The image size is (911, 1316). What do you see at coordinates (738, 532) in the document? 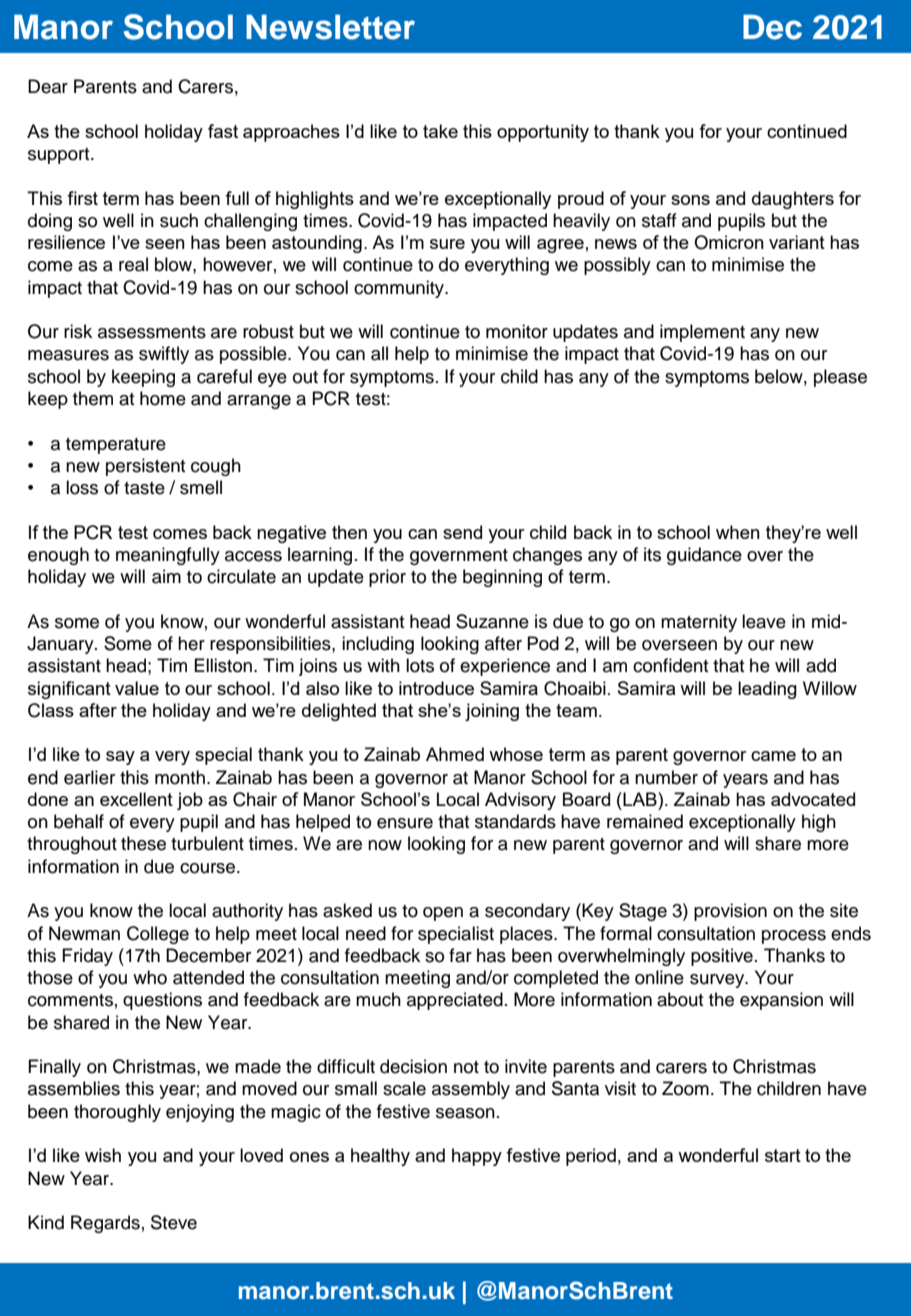
I see `when` at bounding box center [738, 532].
